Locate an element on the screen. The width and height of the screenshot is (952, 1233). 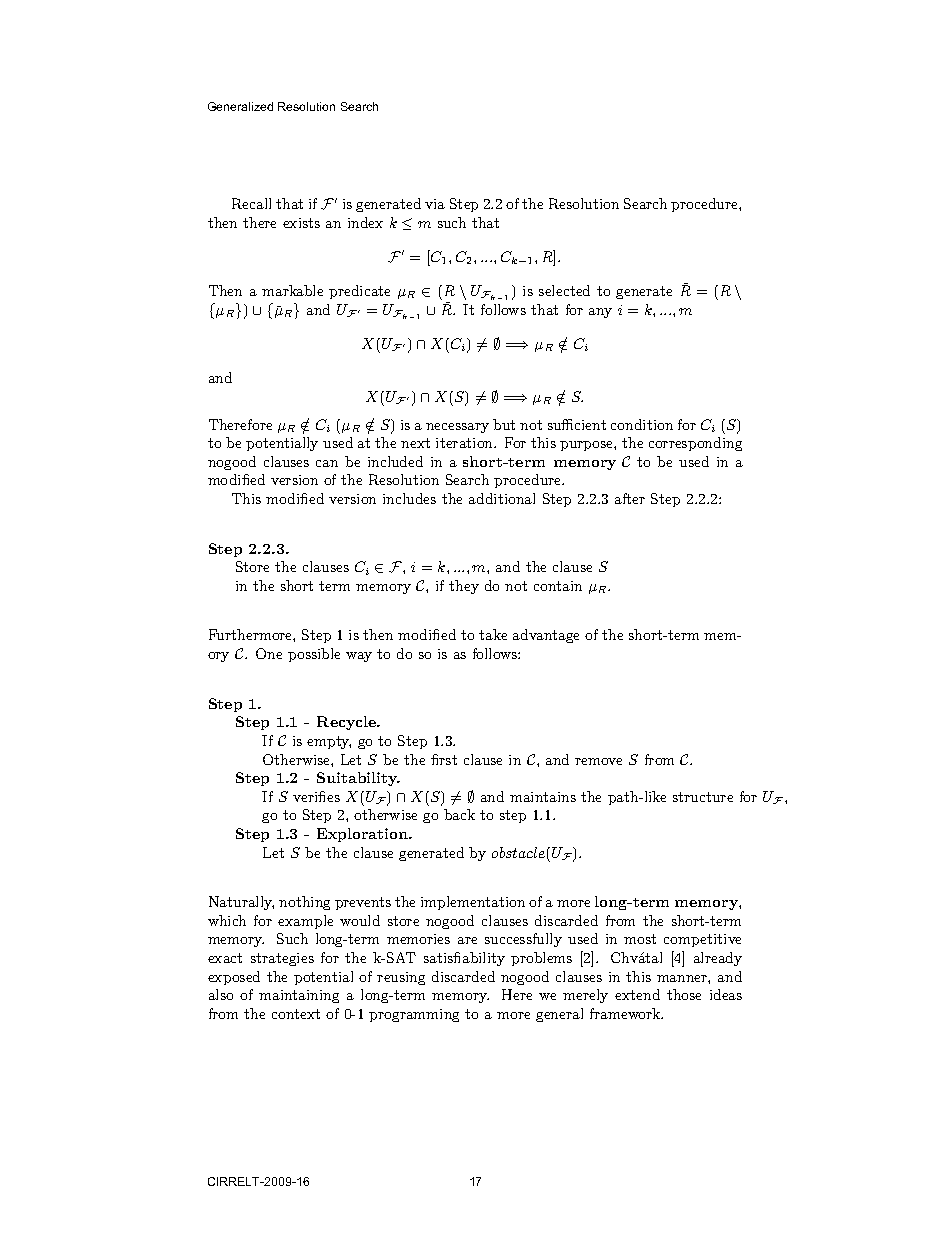
maintaining is located at coordinates (299, 996).
